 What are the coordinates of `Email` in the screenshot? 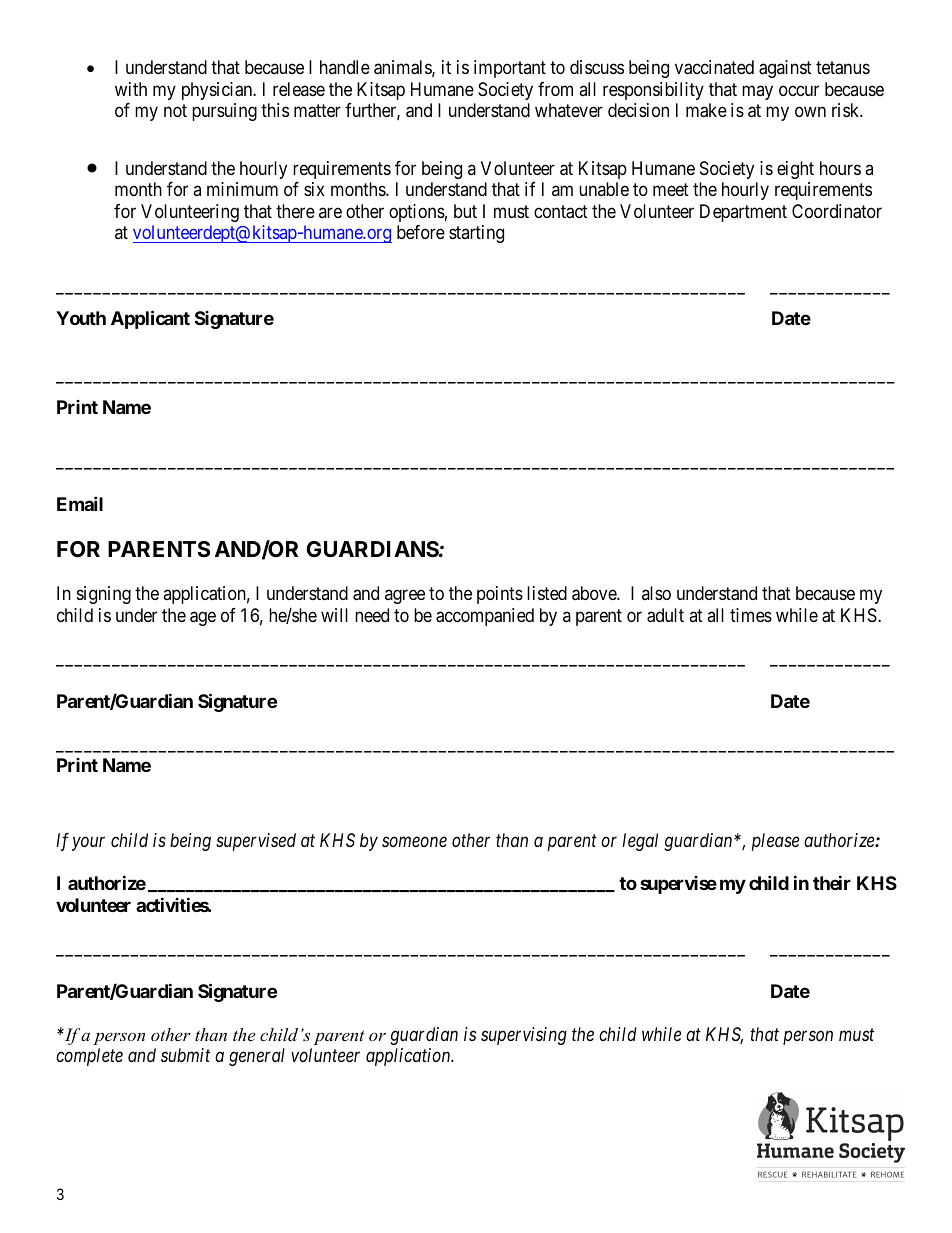 It's located at (80, 503).
